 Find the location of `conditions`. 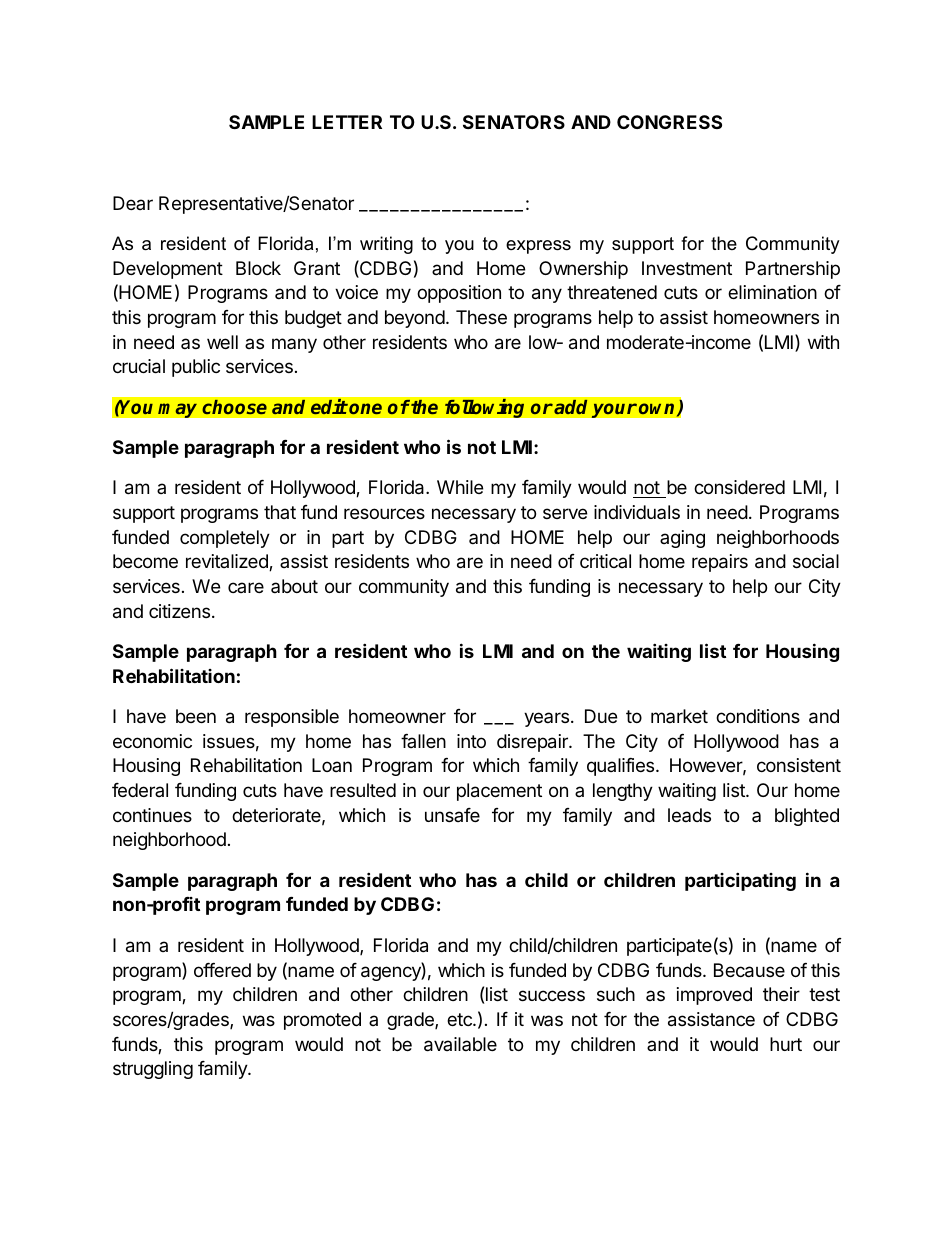

conditions is located at coordinates (758, 716).
